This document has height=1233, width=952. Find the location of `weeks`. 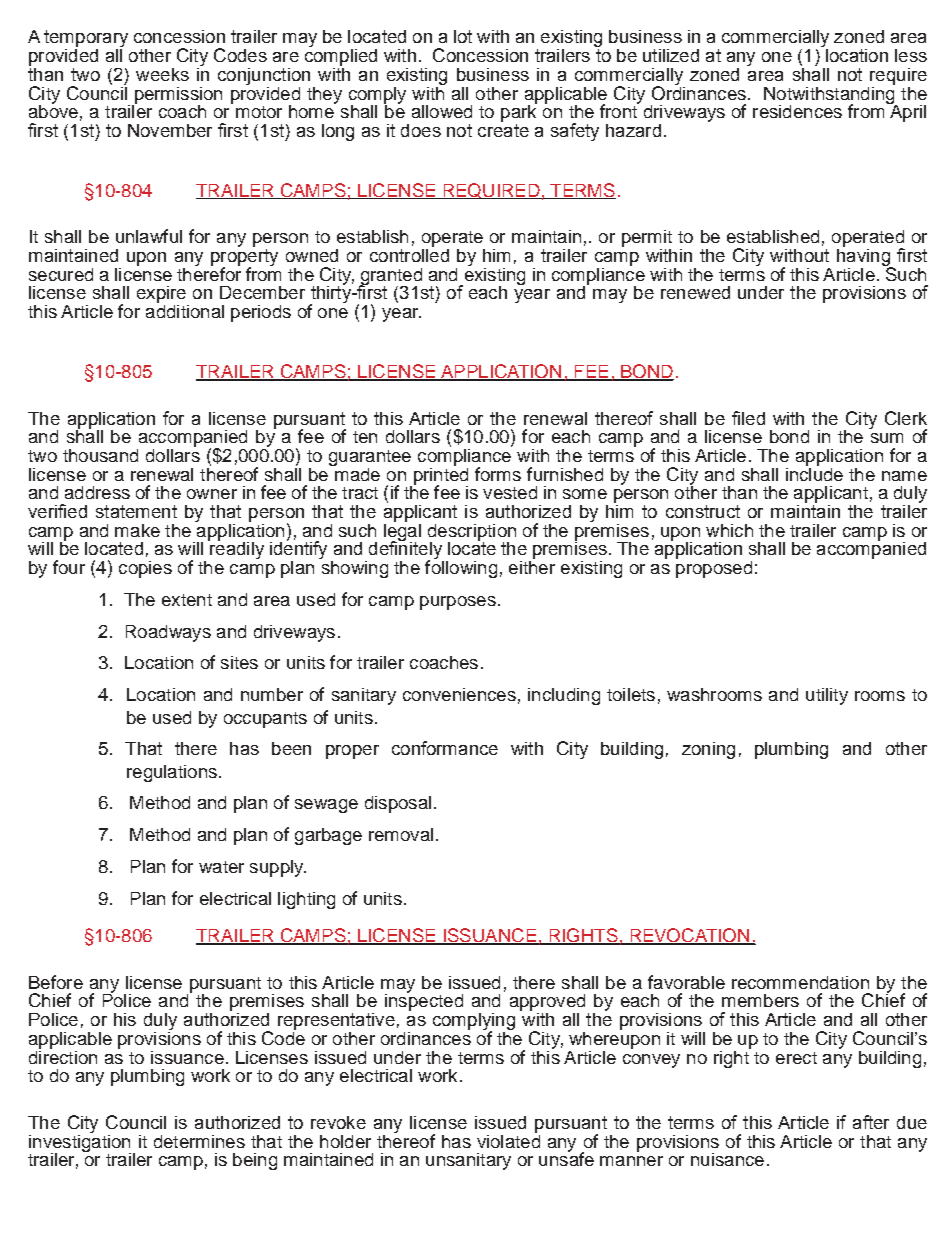

weeks is located at coordinates (162, 74).
